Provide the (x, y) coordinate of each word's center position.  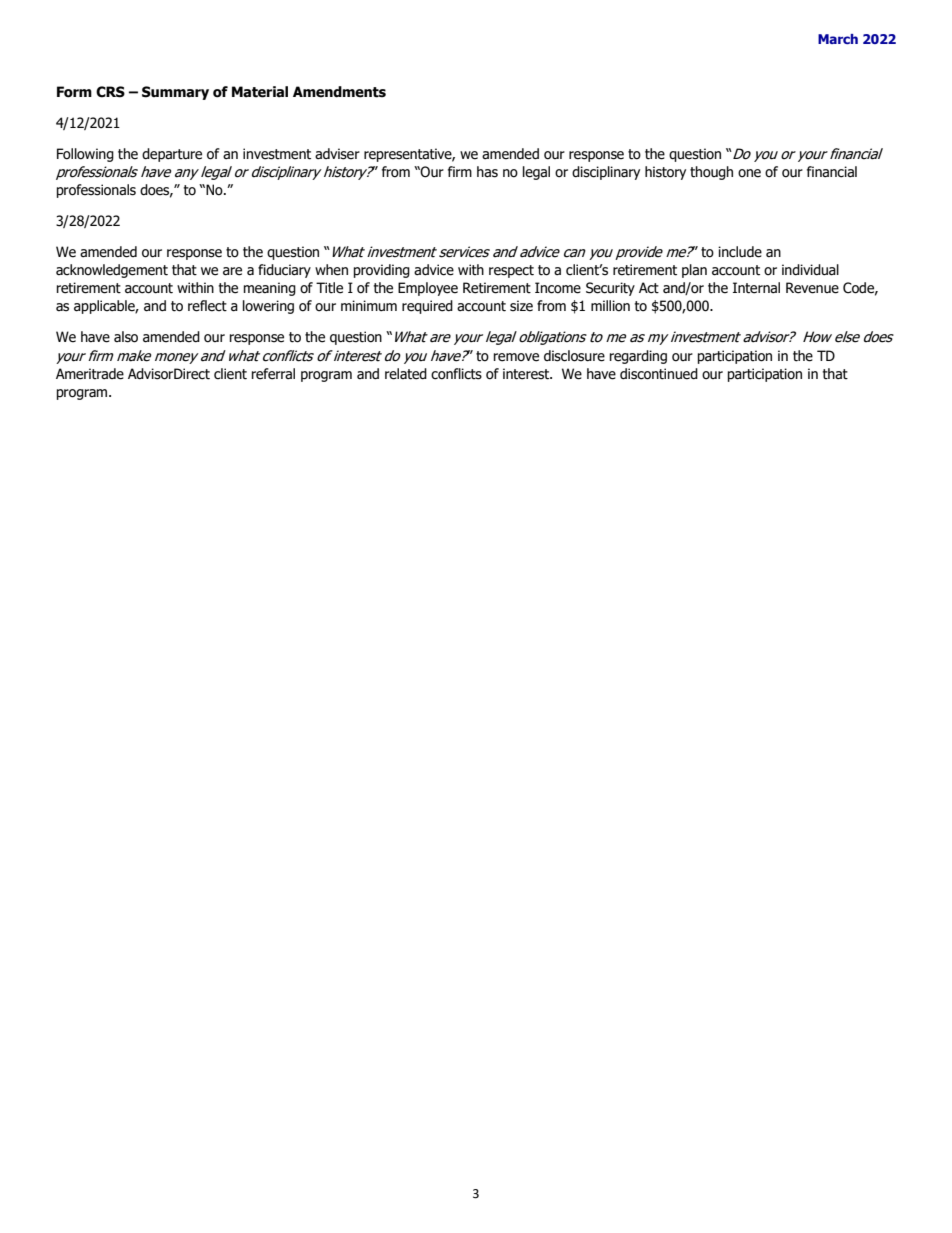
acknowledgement (112, 271)
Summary (175, 93)
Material (260, 92)
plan (694, 271)
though (711, 173)
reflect (207, 306)
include (740, 252)
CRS (110, 92)
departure (172, 155)
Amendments (339, 92)
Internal (756, 288)
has (487, 172)
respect (511, 271)
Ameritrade (90, 374)
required (427, 307)
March (838, 39)
